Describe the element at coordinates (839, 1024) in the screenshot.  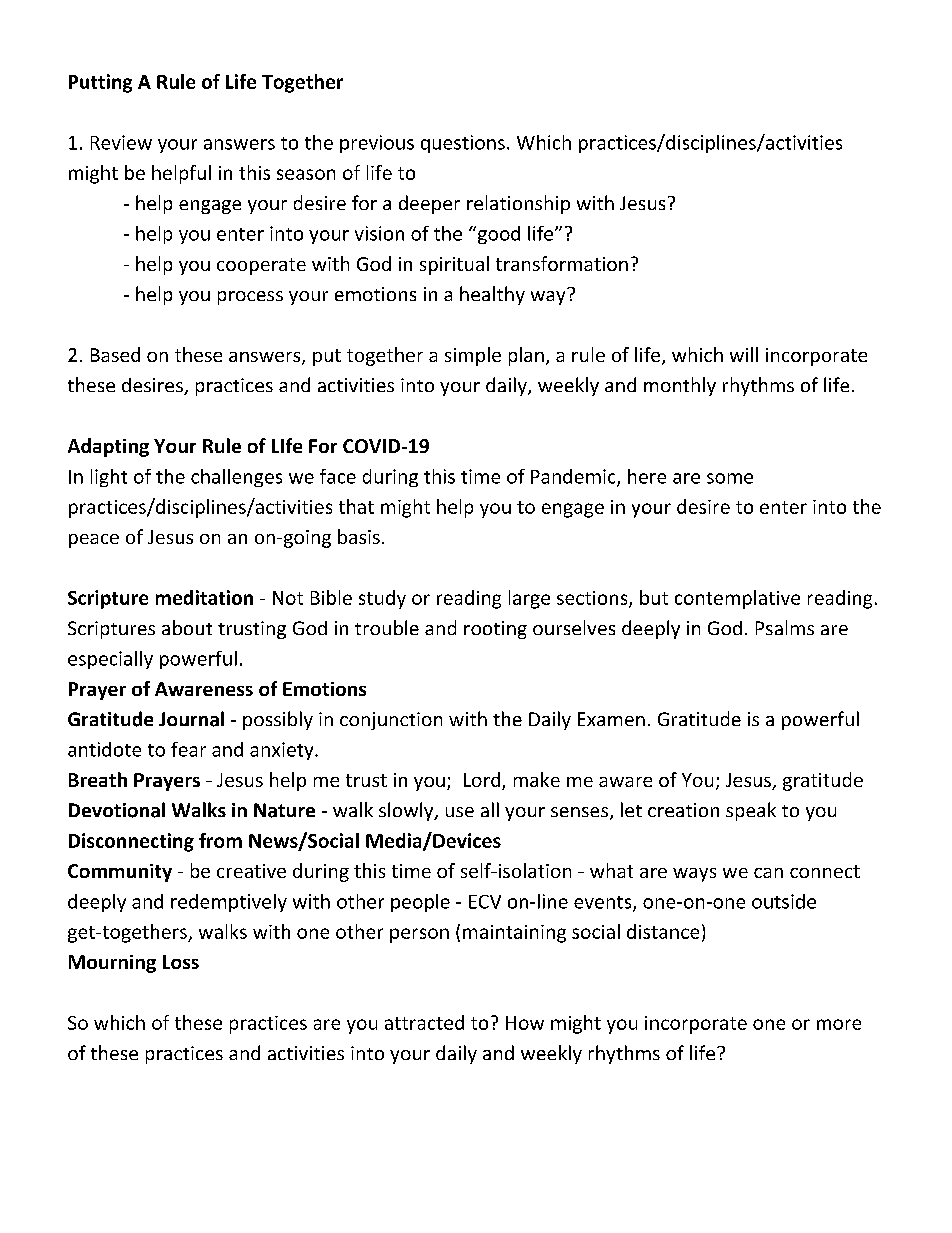
I see `more` at that location.
